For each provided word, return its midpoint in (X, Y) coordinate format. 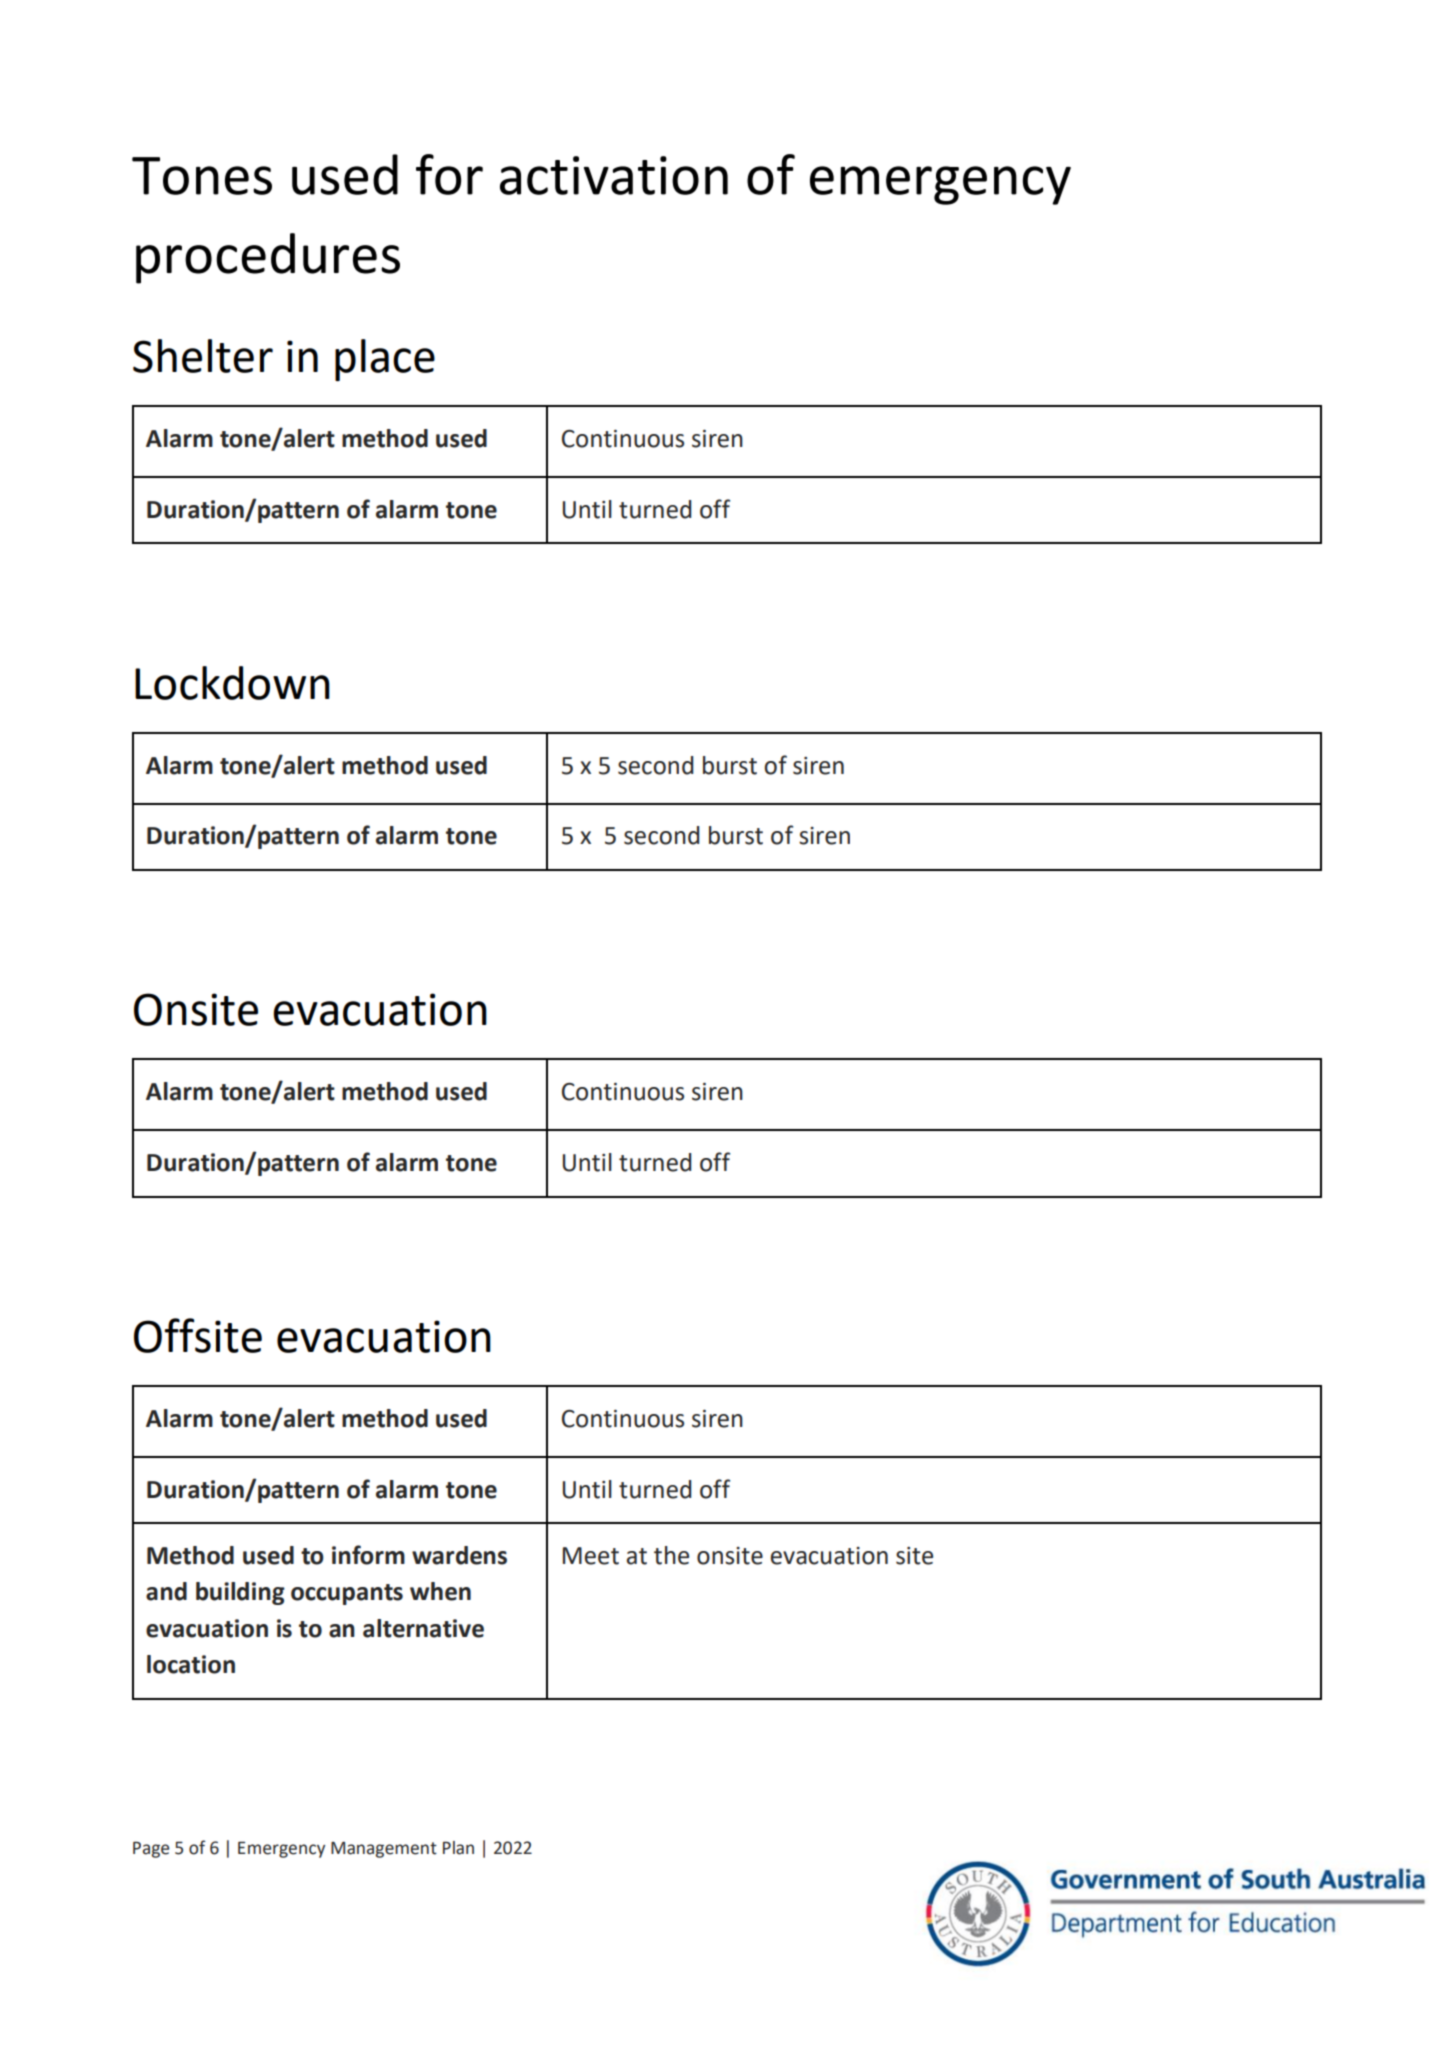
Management (384, 1850)
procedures (268, 258)
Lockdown (232, 683)
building (240, 1593)
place (385, 360)
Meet (591, 1556)
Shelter (203, 356)
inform (368, 1555)
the (671, 1555)
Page (151, 1849)
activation (614, 175)
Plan (458, 1848)
